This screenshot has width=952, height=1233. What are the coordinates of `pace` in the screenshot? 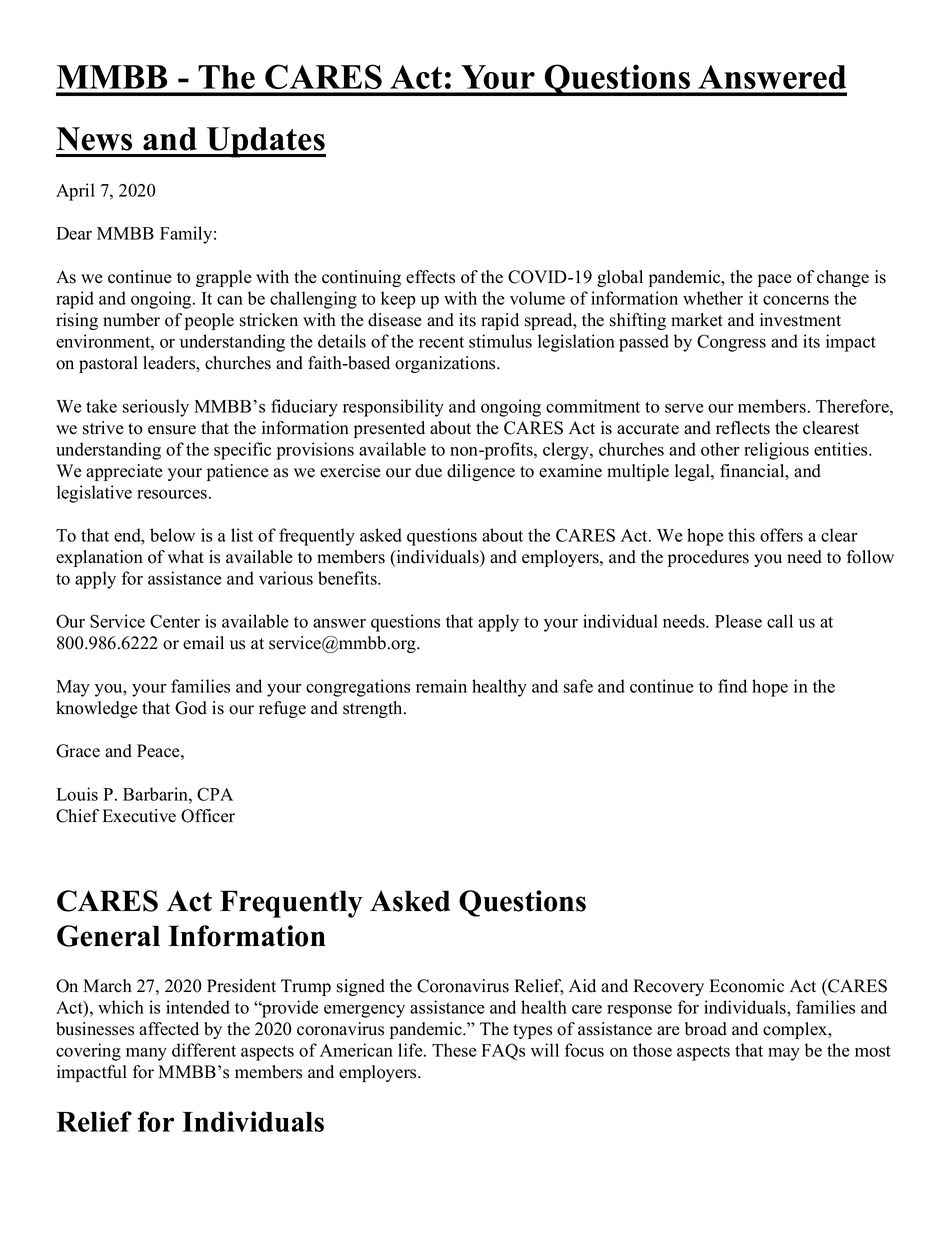 It's located at (775, 280).
